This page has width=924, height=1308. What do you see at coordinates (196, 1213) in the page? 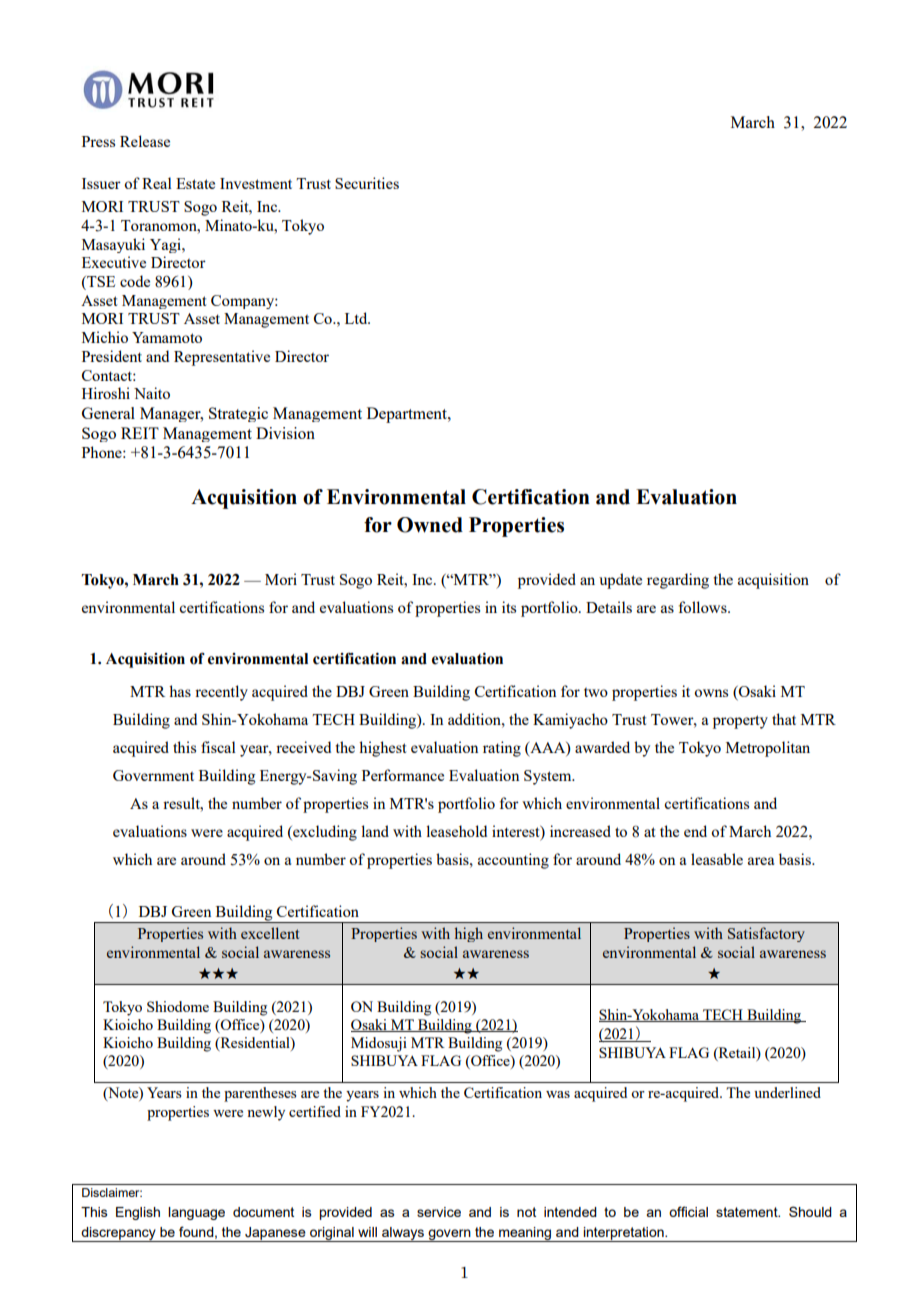
I see `language` at bounding box center [196, 1213].
